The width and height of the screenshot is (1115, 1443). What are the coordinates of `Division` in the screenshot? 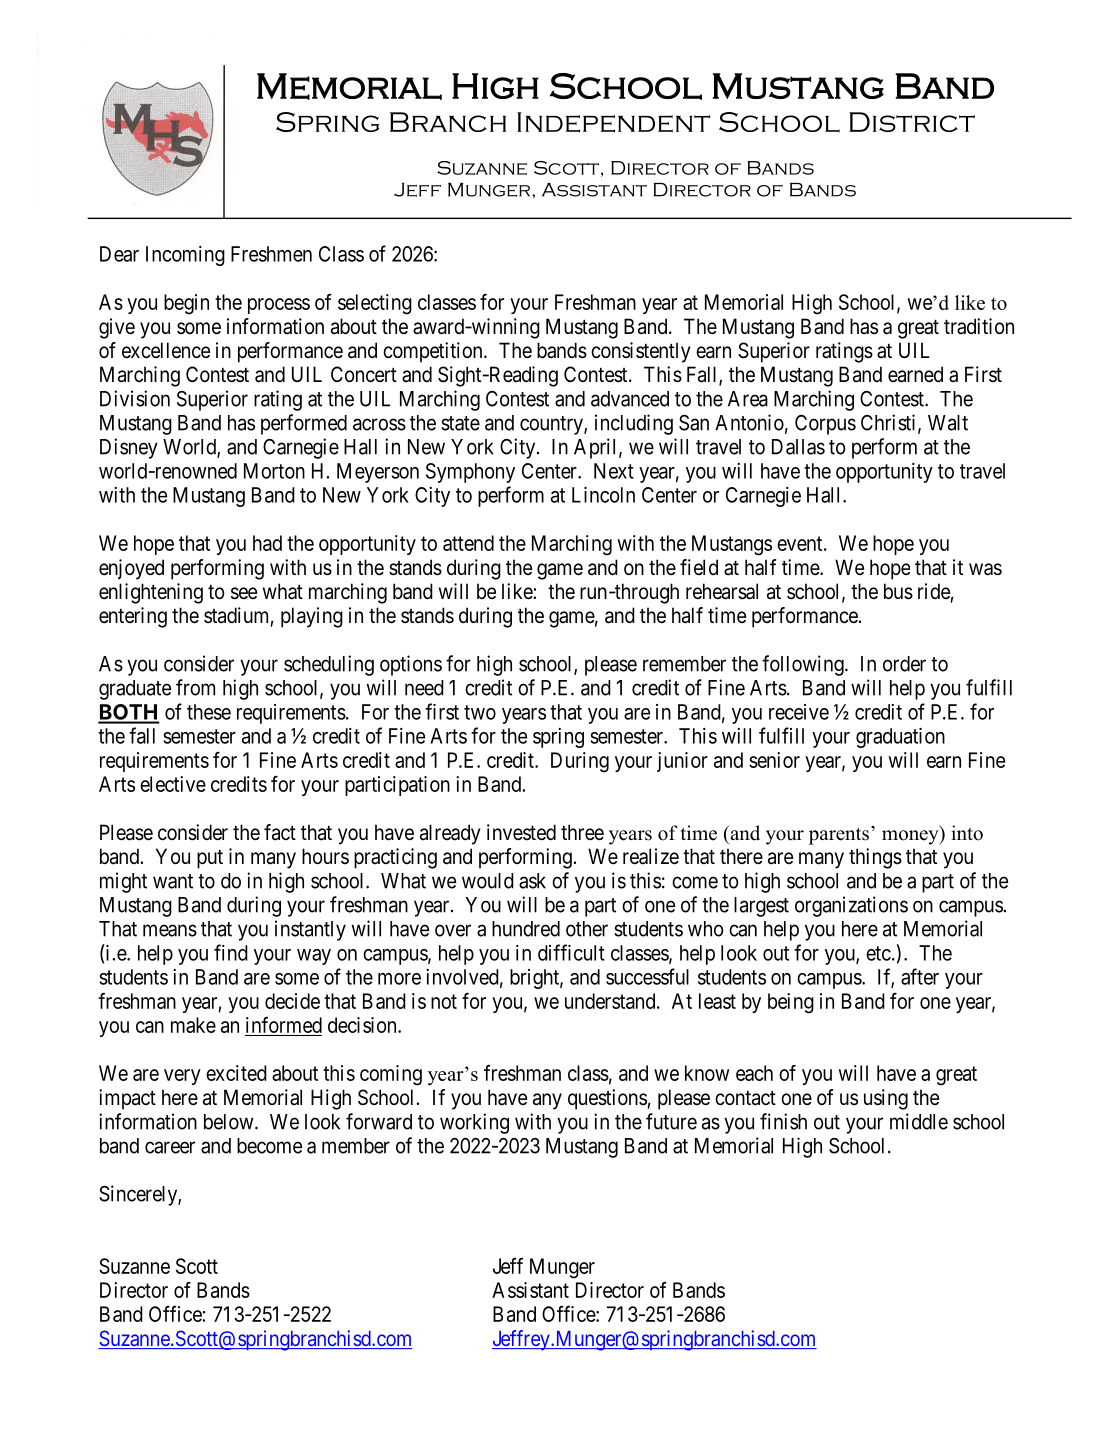 It's located at (135, 398).
